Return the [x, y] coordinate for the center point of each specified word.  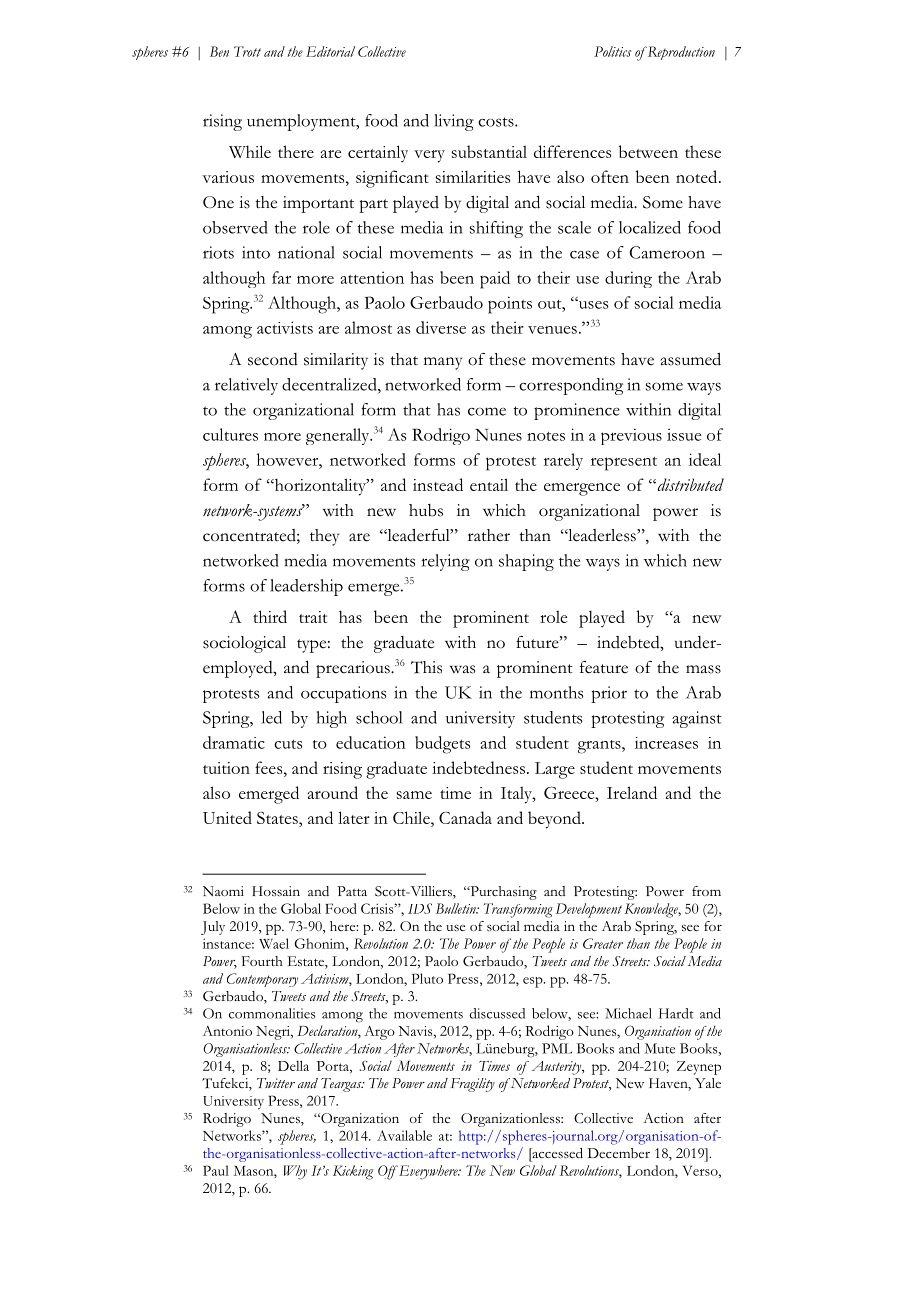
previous [631, 436]
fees [270, 767]
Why [295, 1172]
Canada [465, 817]
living [454, 122]
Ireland [632, 792]
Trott [247, 51]
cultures [230, 434]
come [487, 411]
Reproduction [680, 53]
